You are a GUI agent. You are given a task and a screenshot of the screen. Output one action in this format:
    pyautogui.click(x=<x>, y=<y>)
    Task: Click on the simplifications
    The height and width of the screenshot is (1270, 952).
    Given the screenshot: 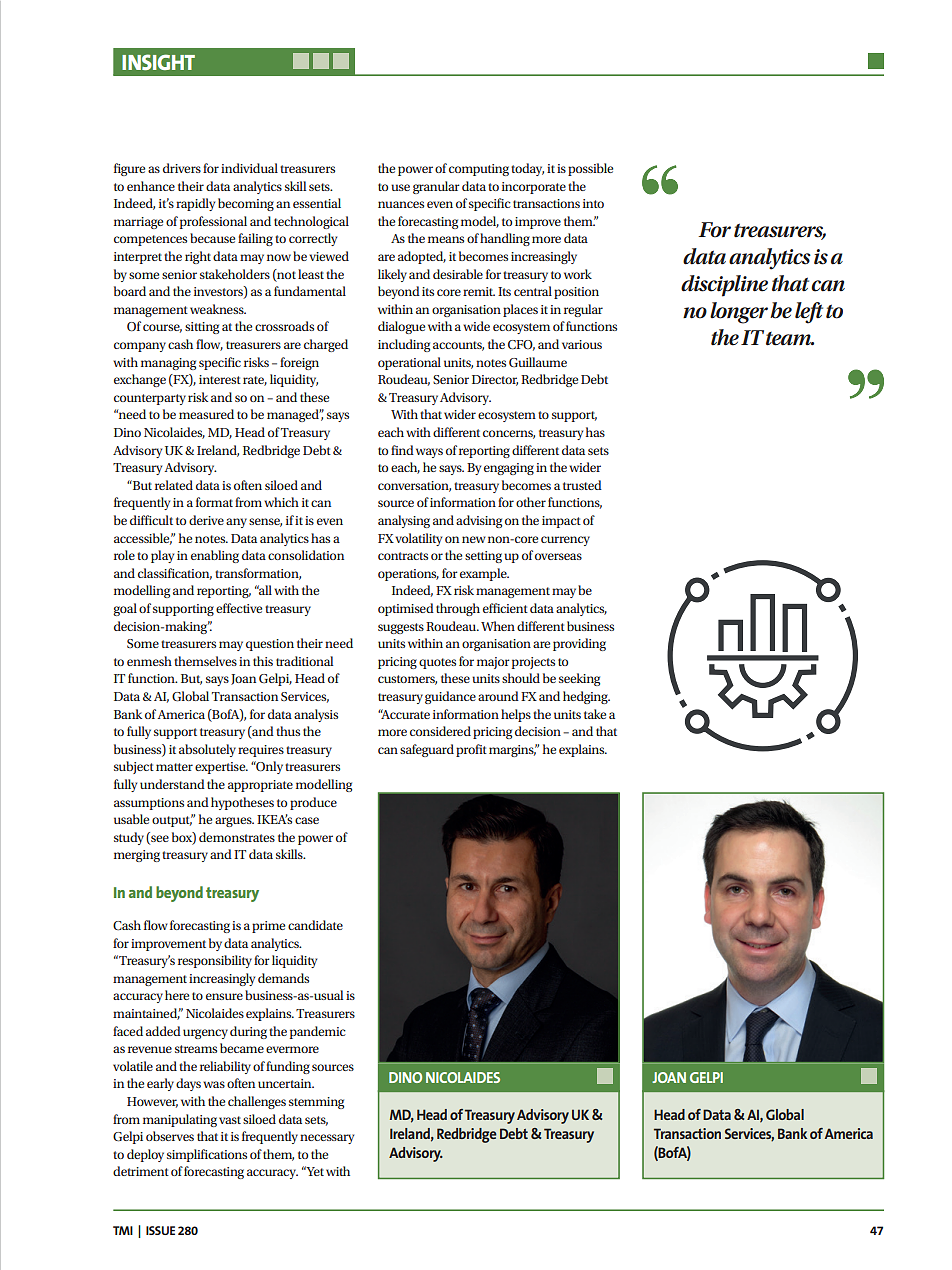 What is the action you would take?
    pyautogui.click(x=207, y=1155)
